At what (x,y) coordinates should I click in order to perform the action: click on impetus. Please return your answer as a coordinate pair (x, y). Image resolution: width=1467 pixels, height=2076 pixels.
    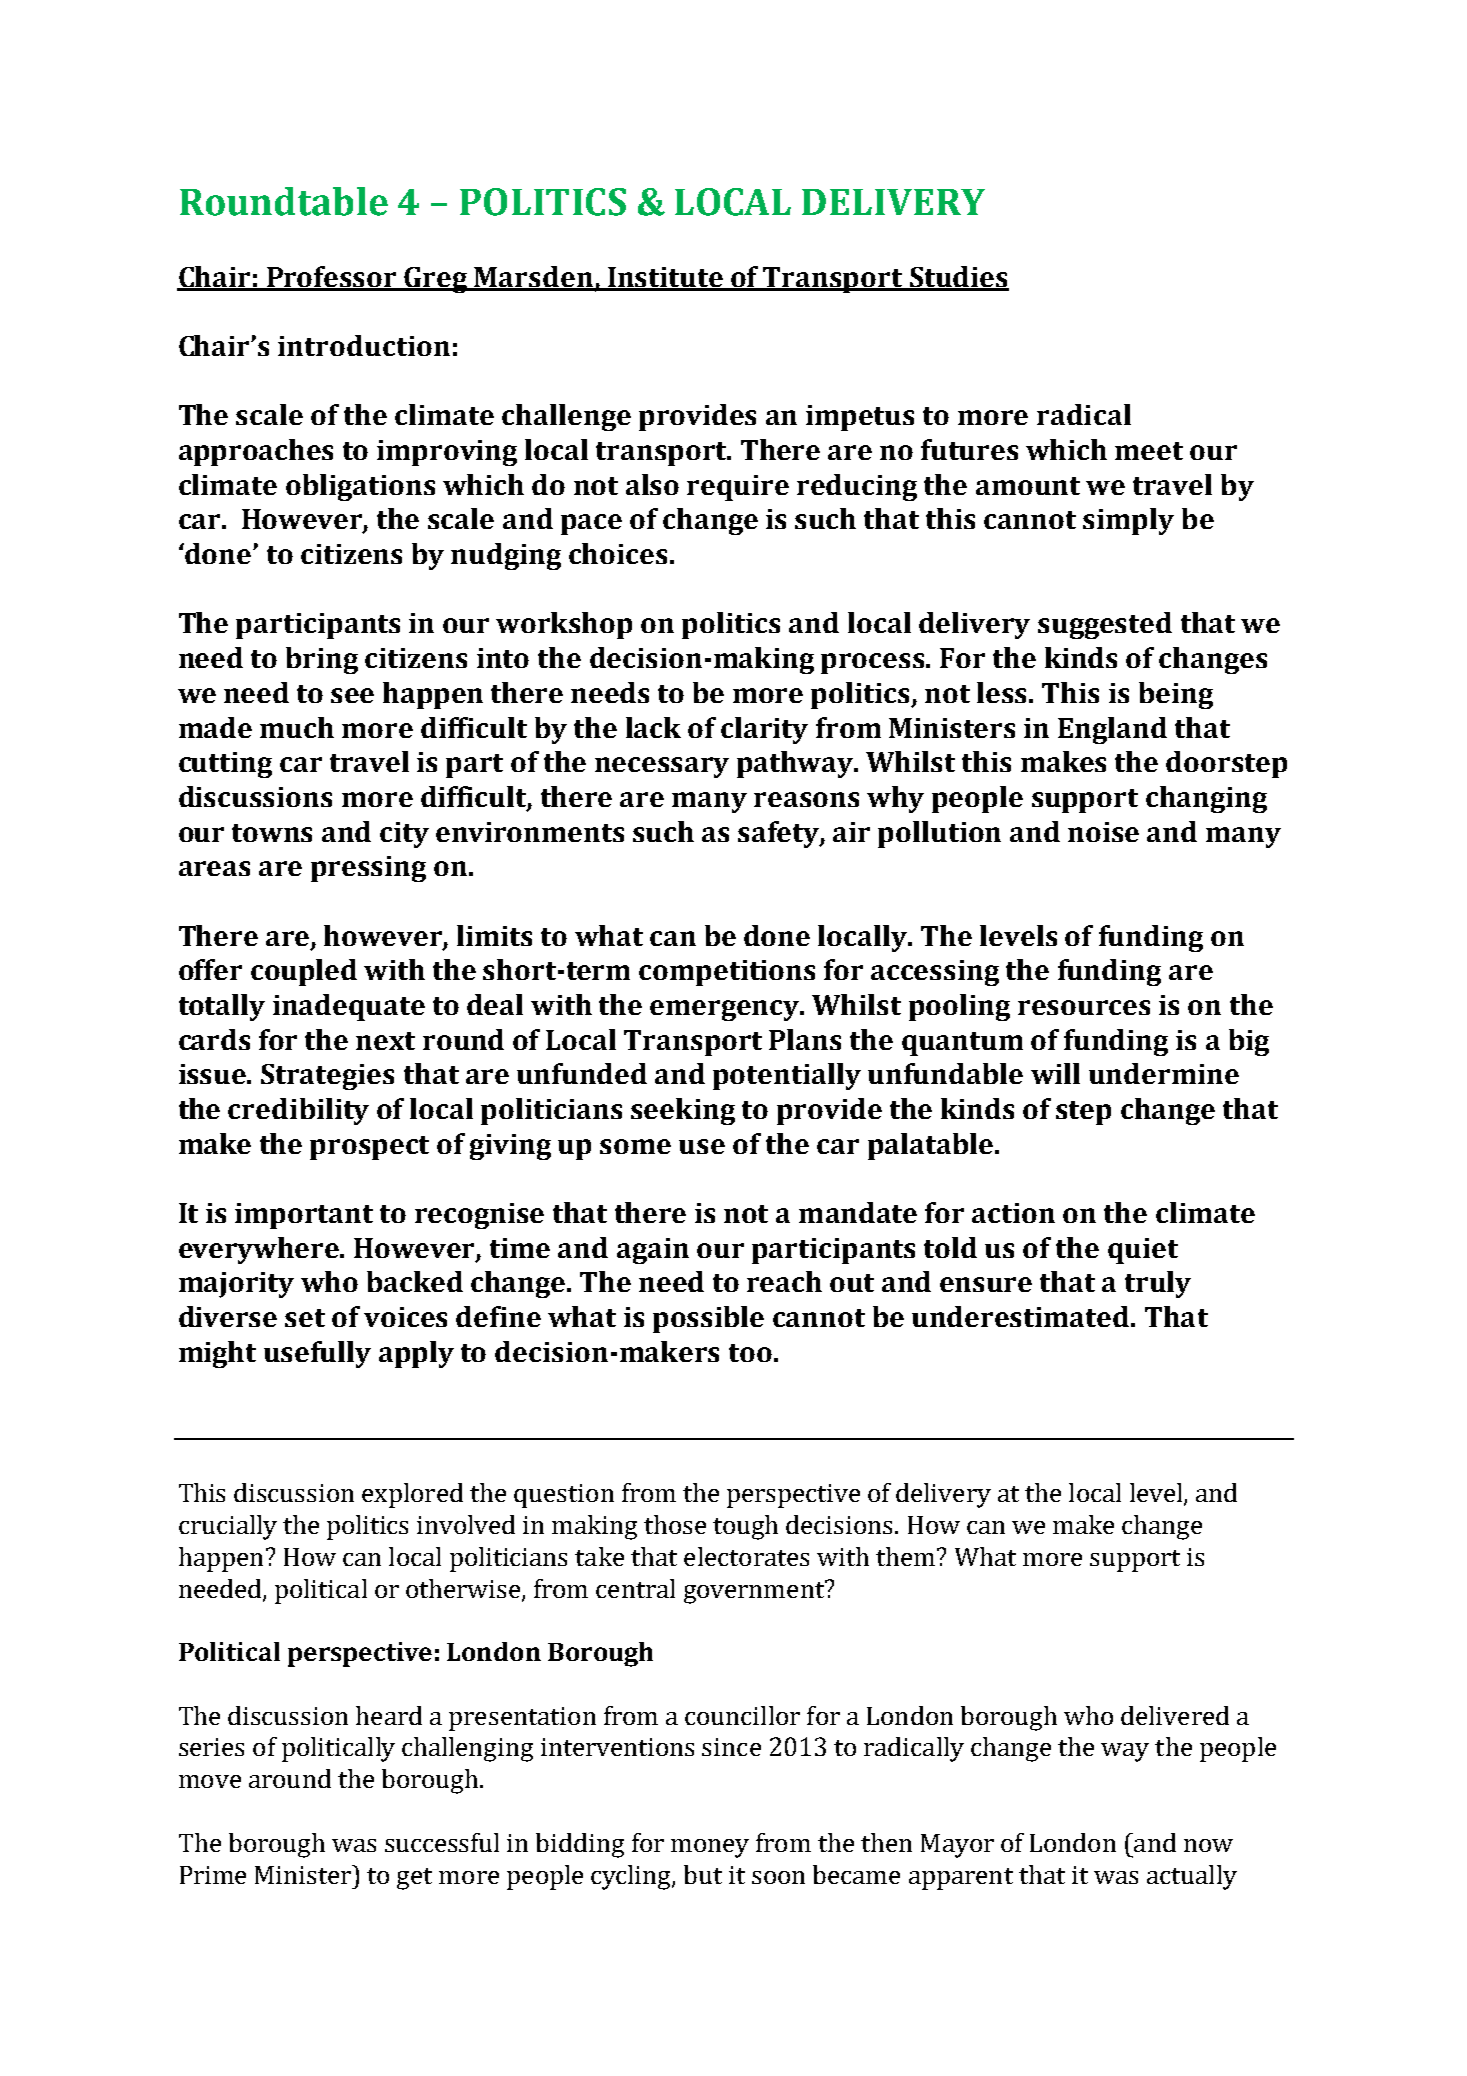
    Looking at the image, I should click on (860, 418).
